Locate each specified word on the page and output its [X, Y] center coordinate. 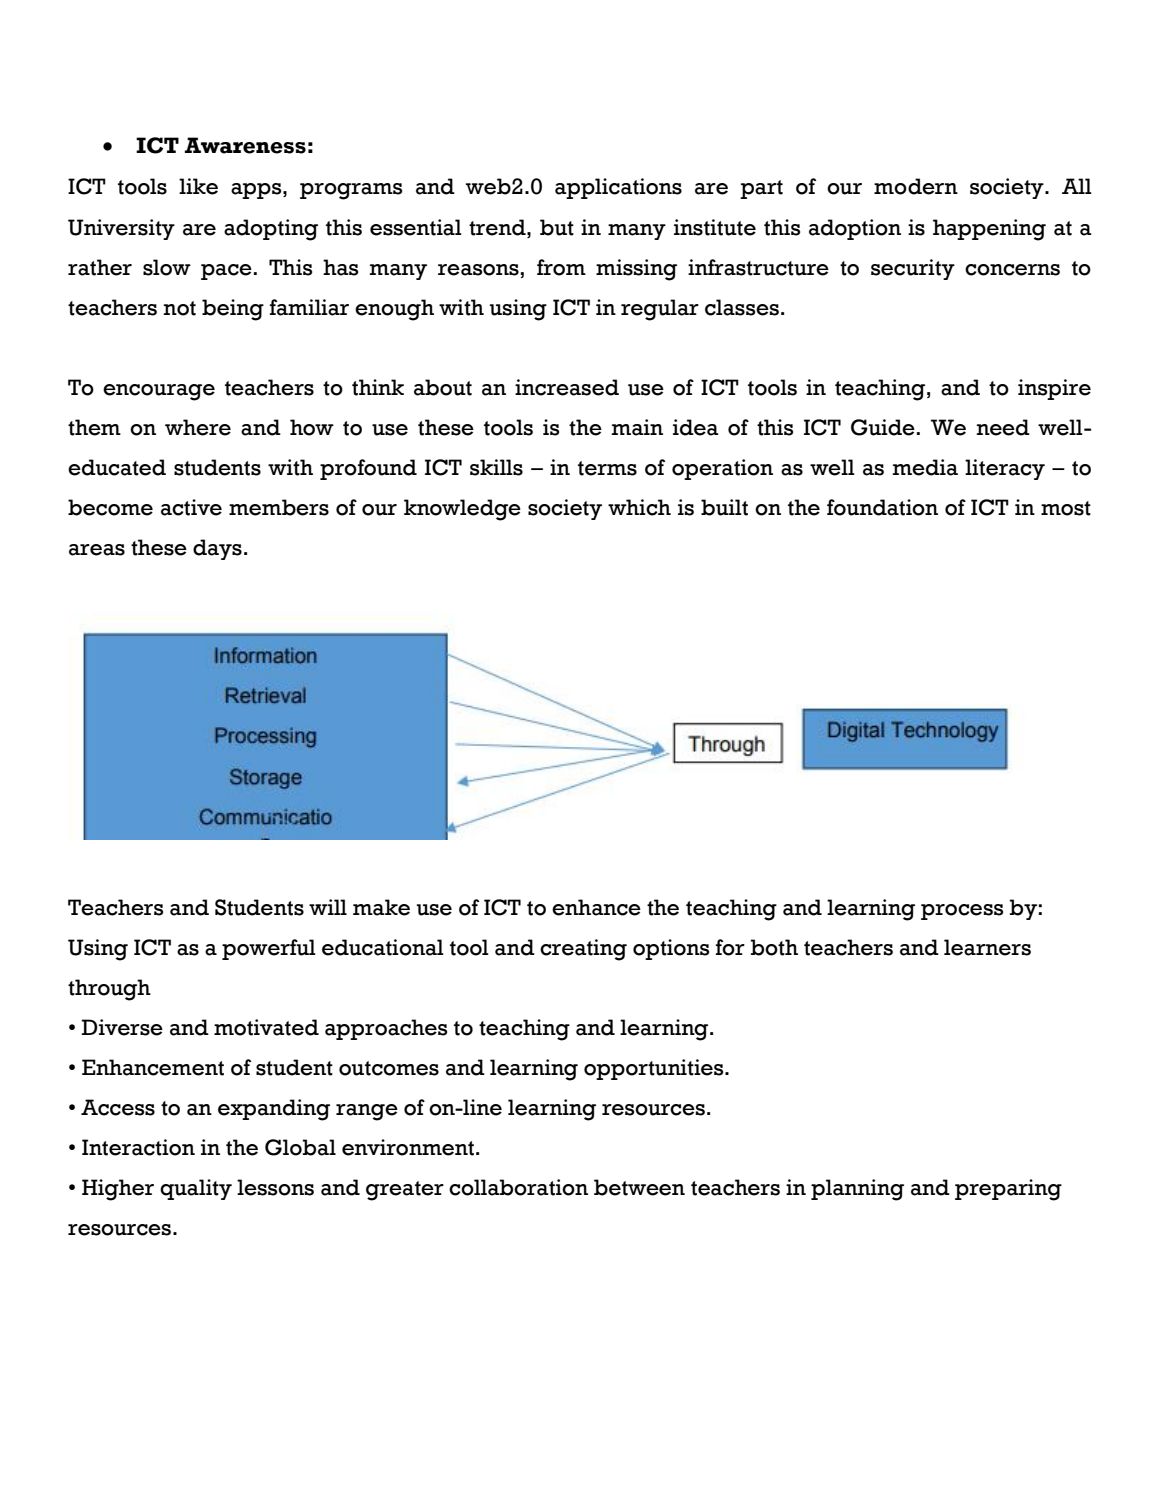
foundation [882, 507]
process [962, 912]
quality [196, 1189]
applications [618, 188]
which [639, 507]
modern [916, 186]
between [639, 1187]
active [191, 507]
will [328, 907]
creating [583, 950]
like [198, 186]
